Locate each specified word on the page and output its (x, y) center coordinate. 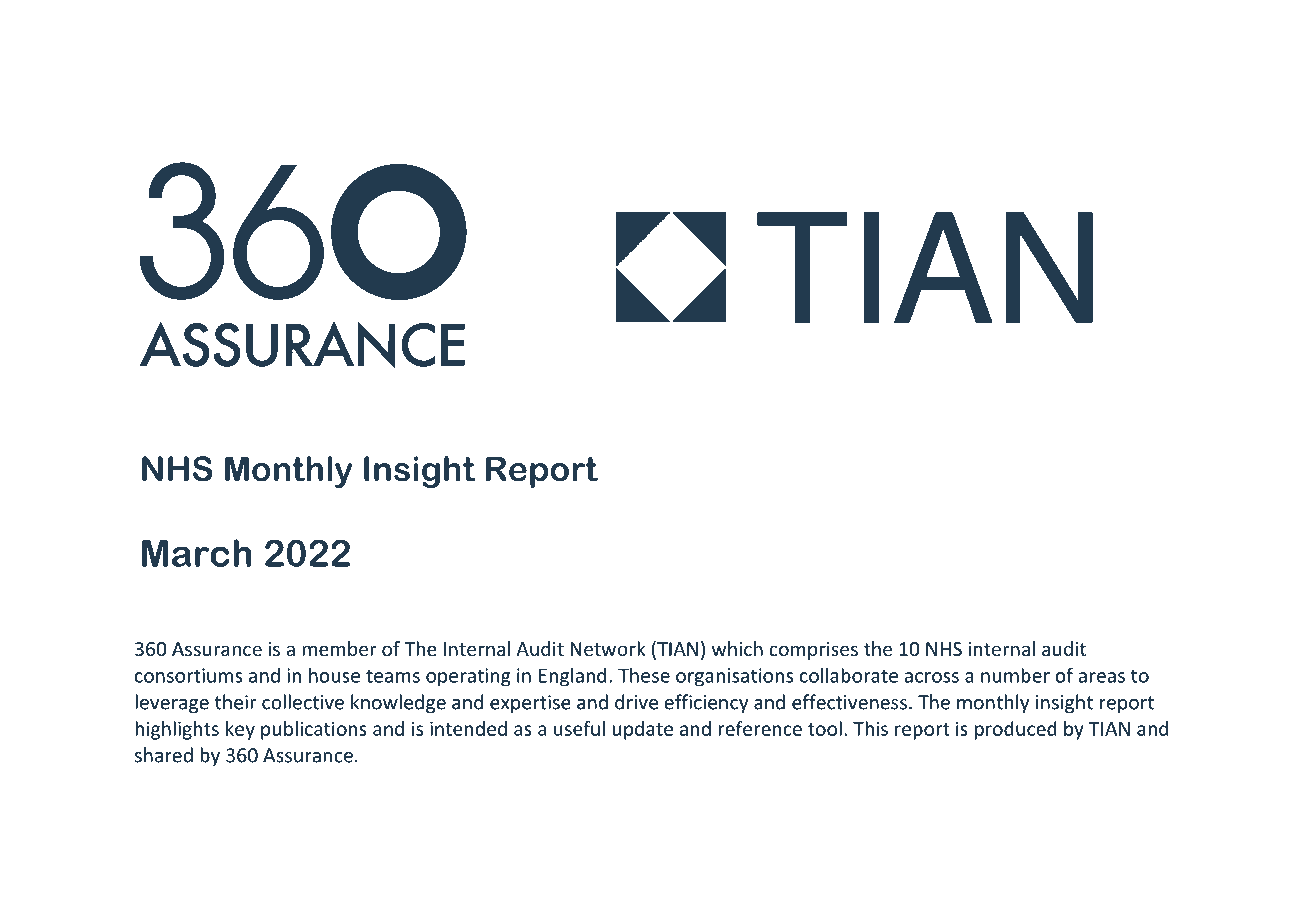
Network (608, 648)
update (643, 730)
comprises (813, 651)
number (1015, 675)
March (197, 553)
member (339, 648)
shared (164, 755)
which (737, 648)
